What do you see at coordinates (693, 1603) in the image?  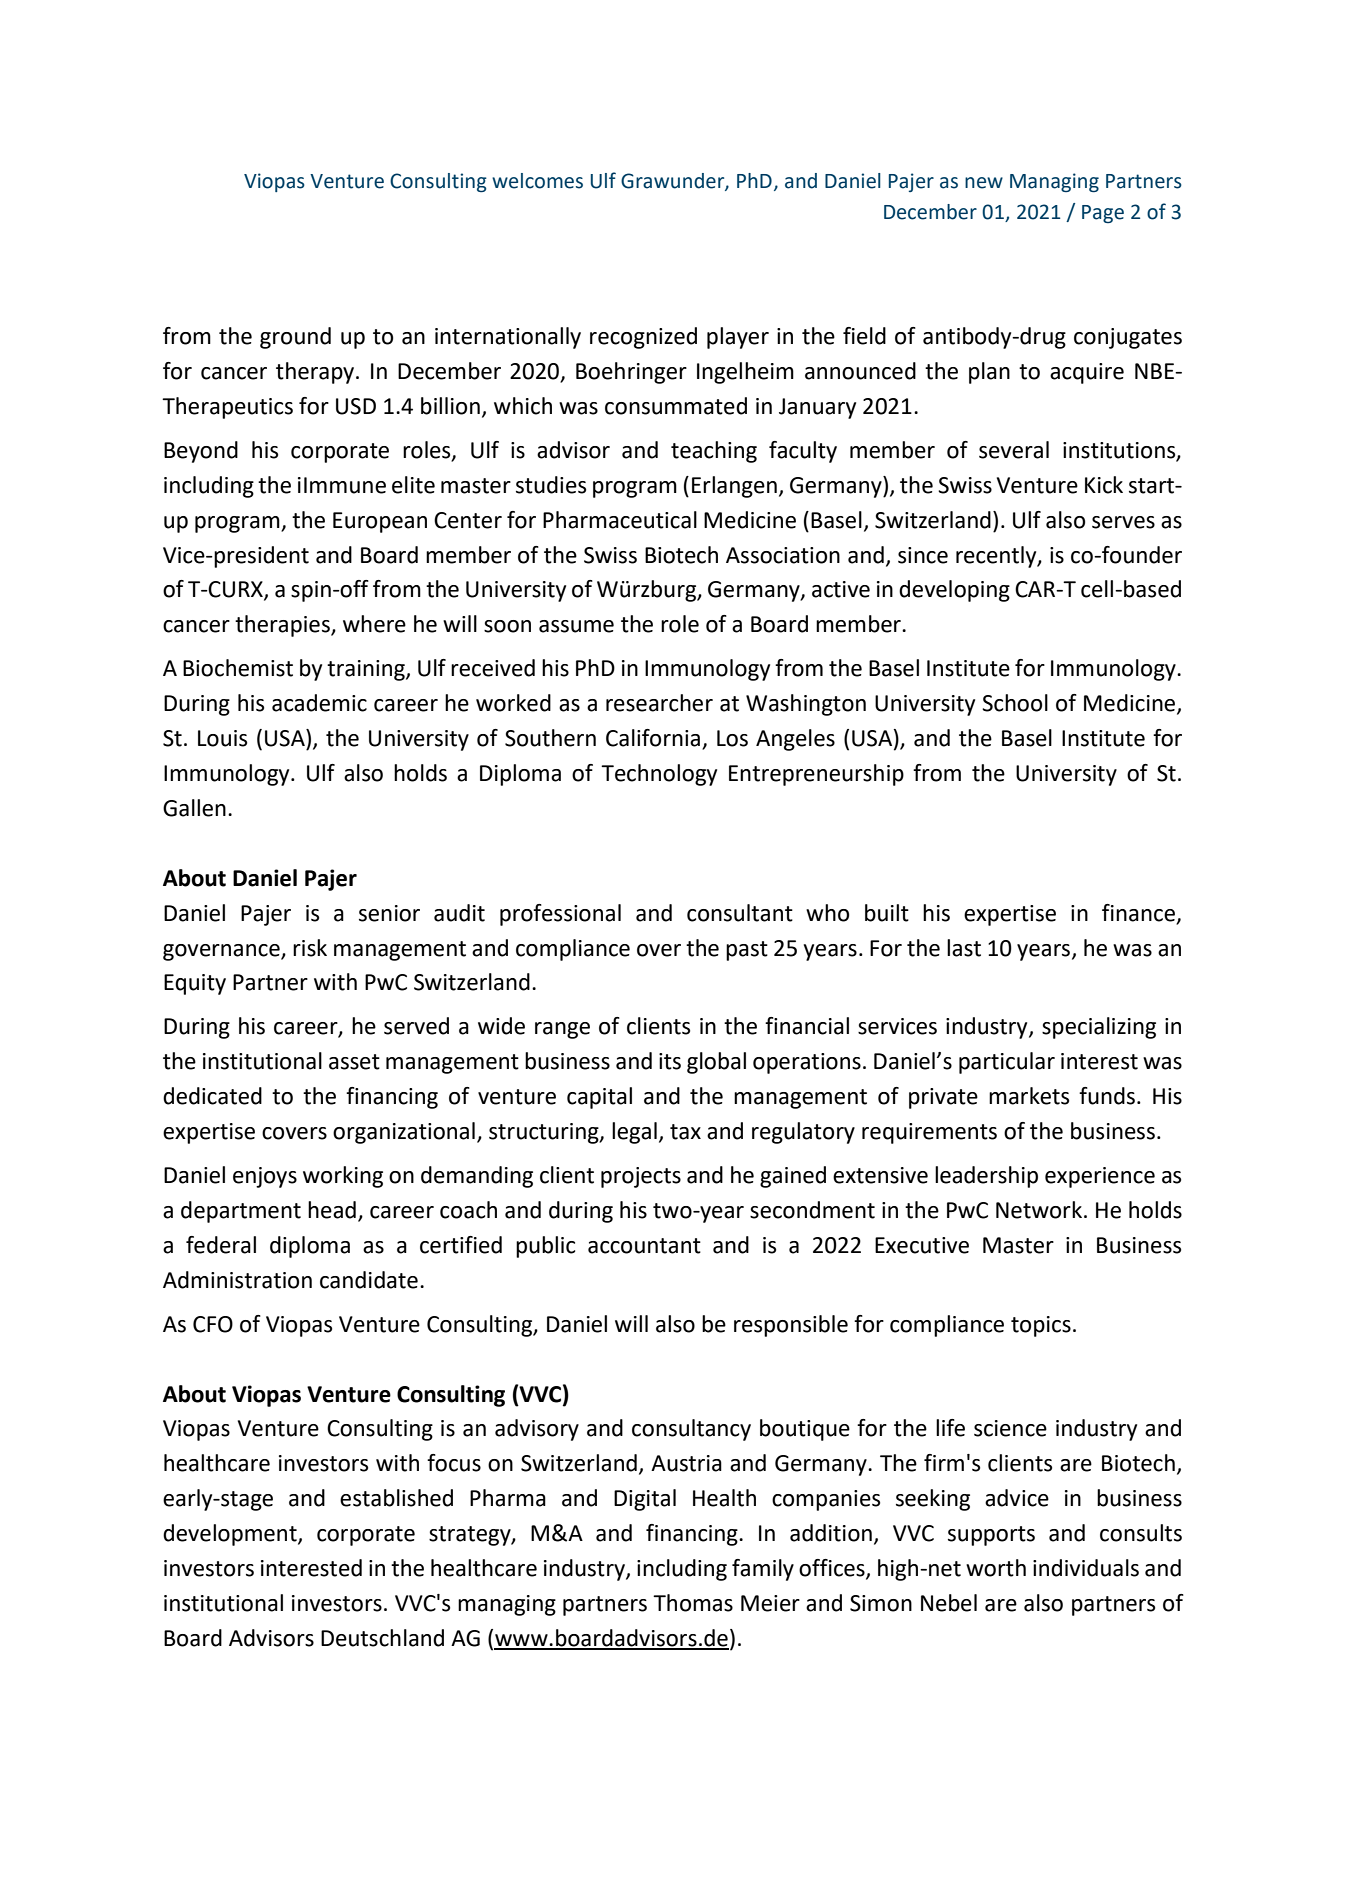 I see `Thomas` at bounding box center [693, 1603].
